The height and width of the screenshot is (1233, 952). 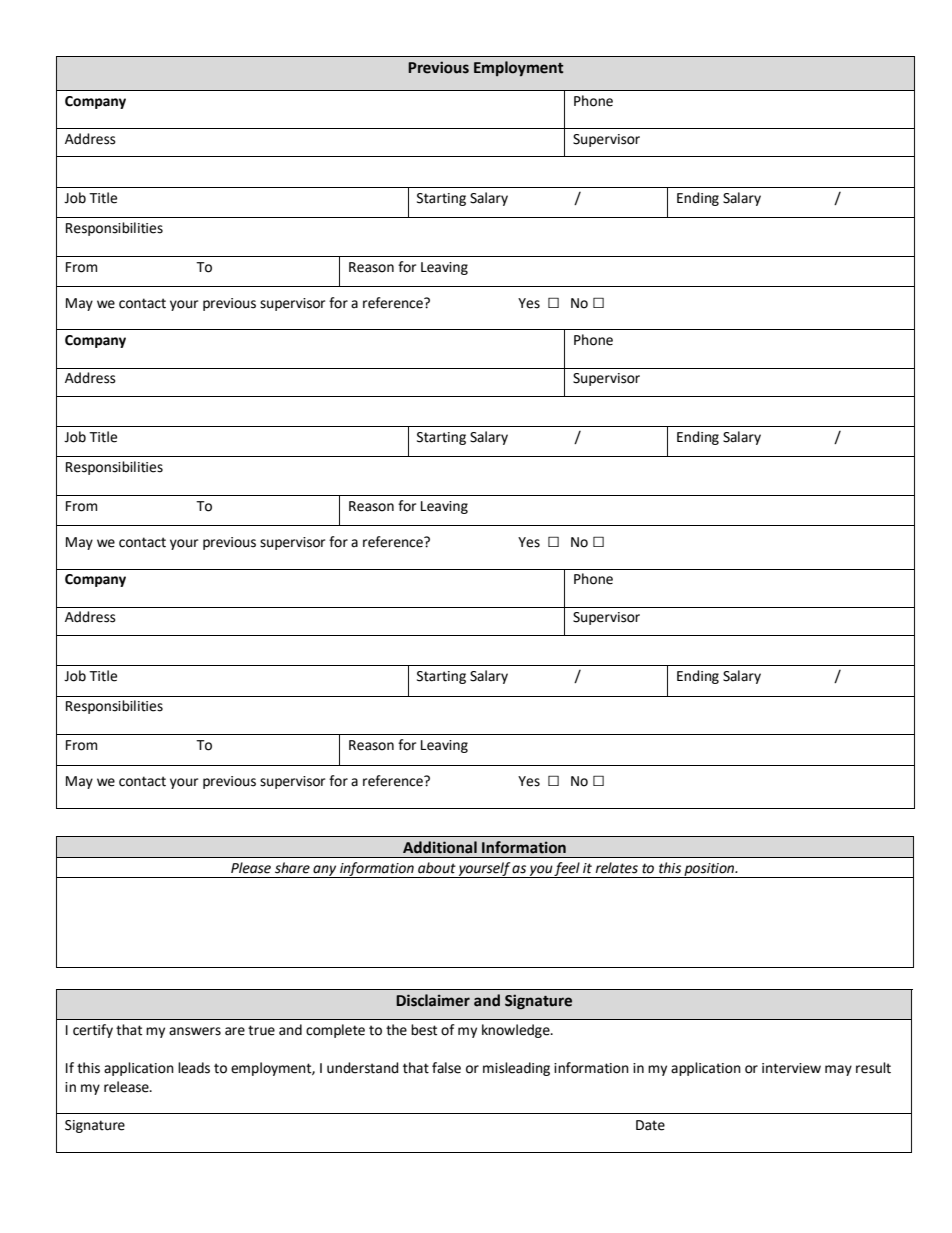 I want to click on about, so click(x=437, y=868).
